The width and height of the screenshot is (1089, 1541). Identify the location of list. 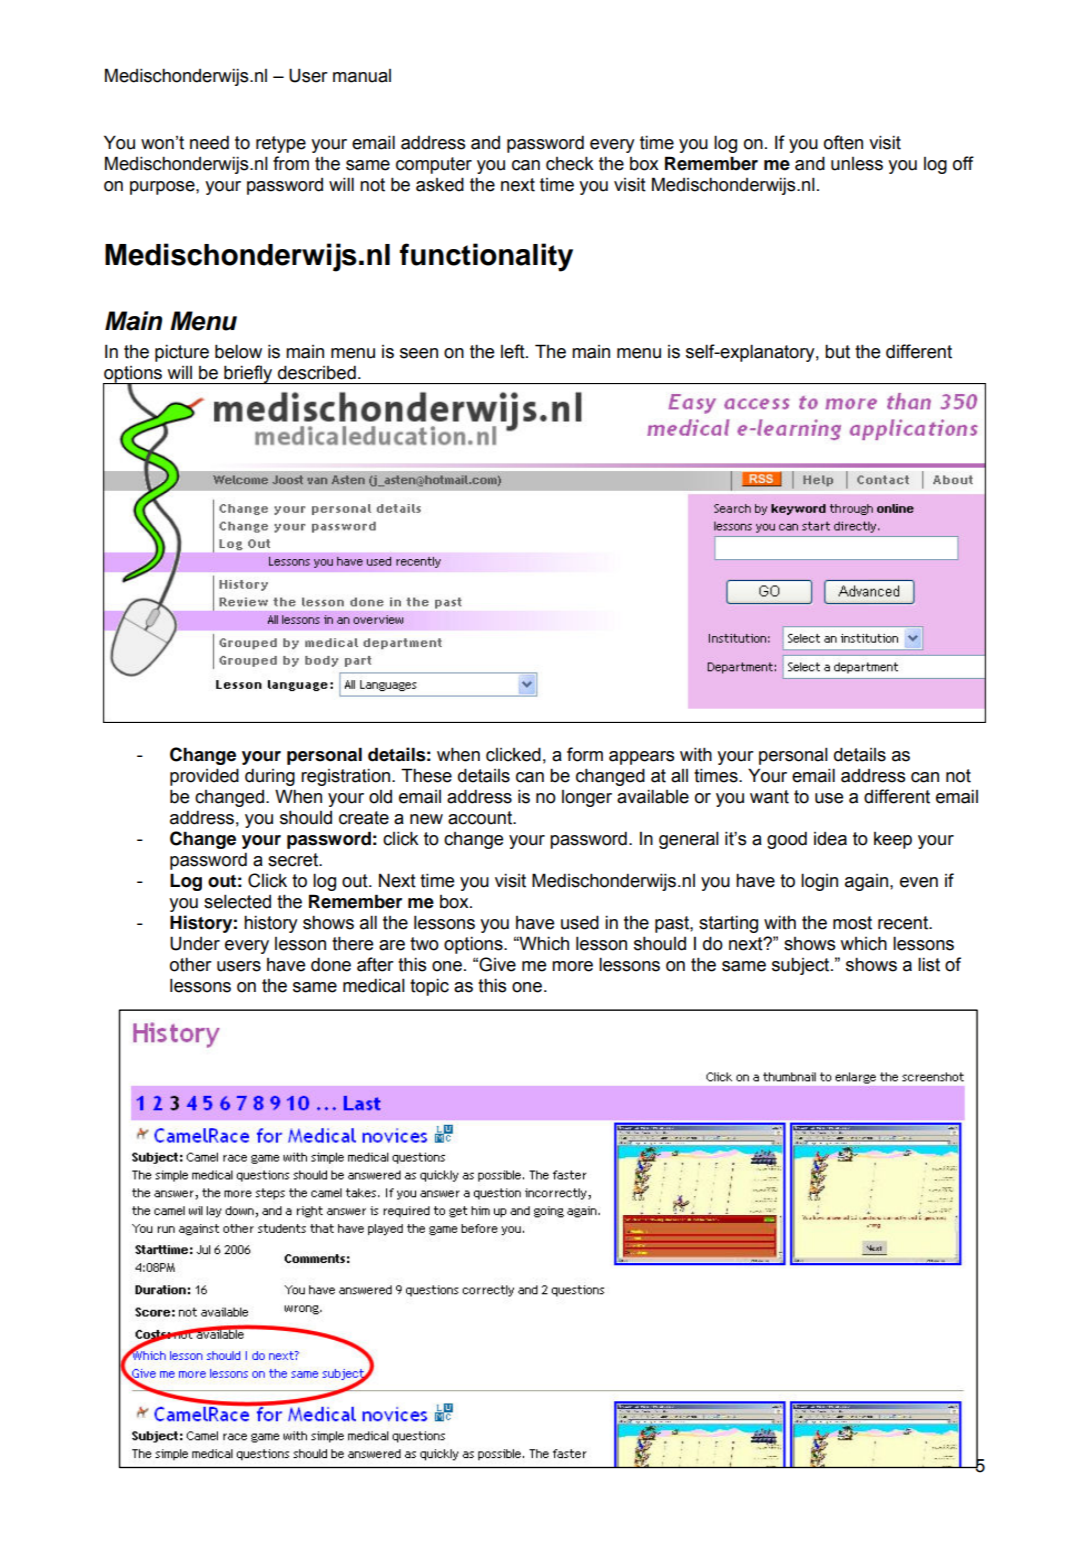
(929, 964).
